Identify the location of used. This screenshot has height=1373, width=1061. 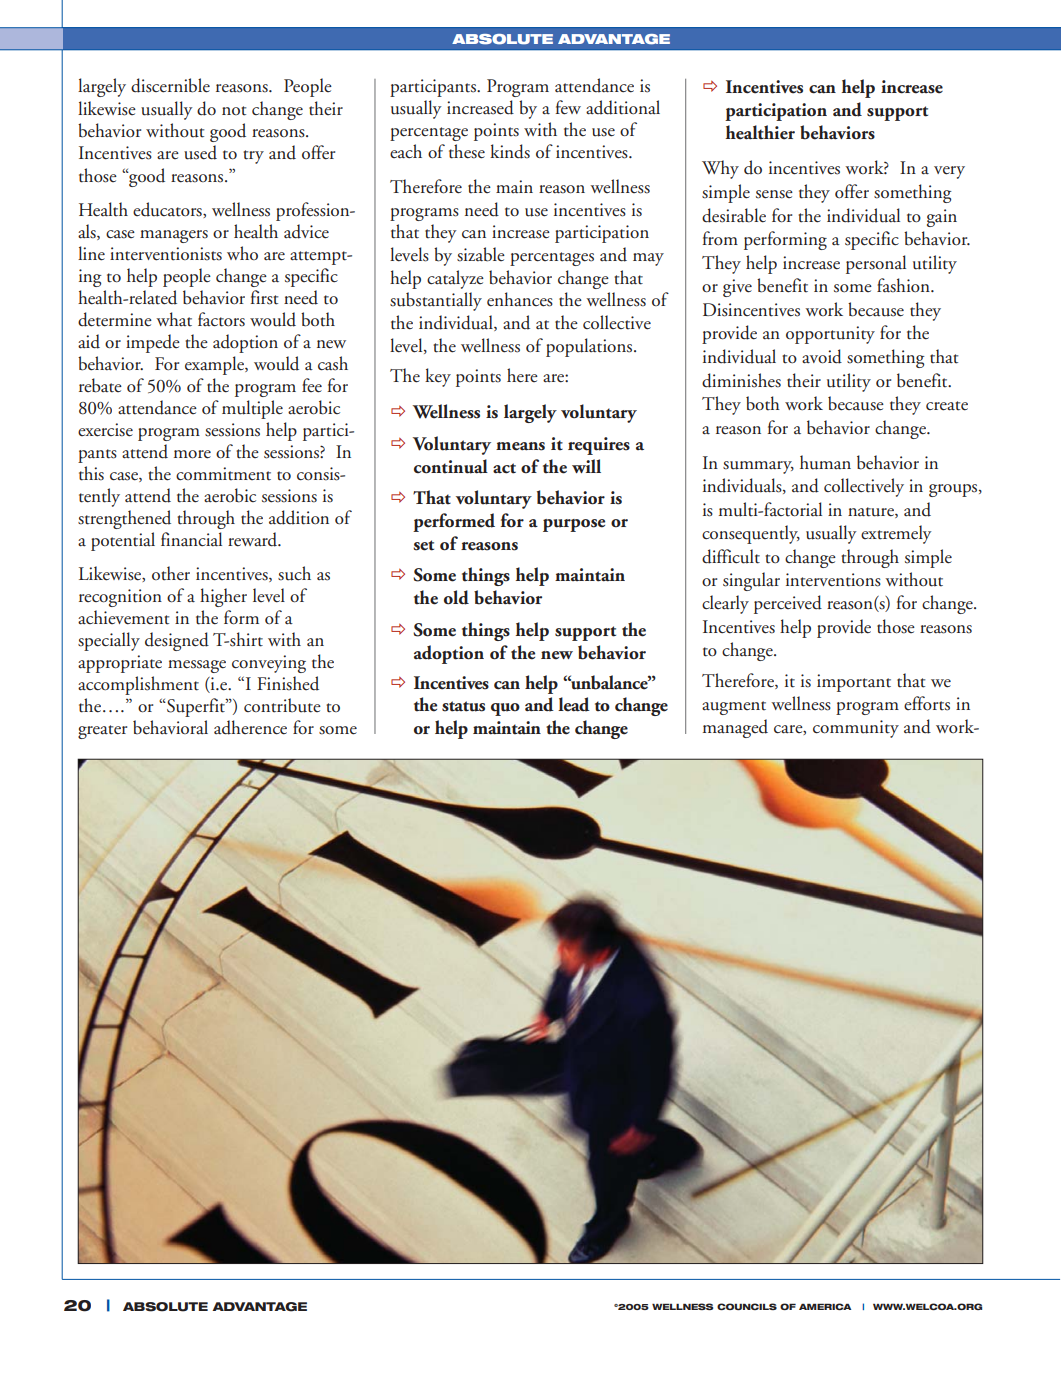
(200, 152).
